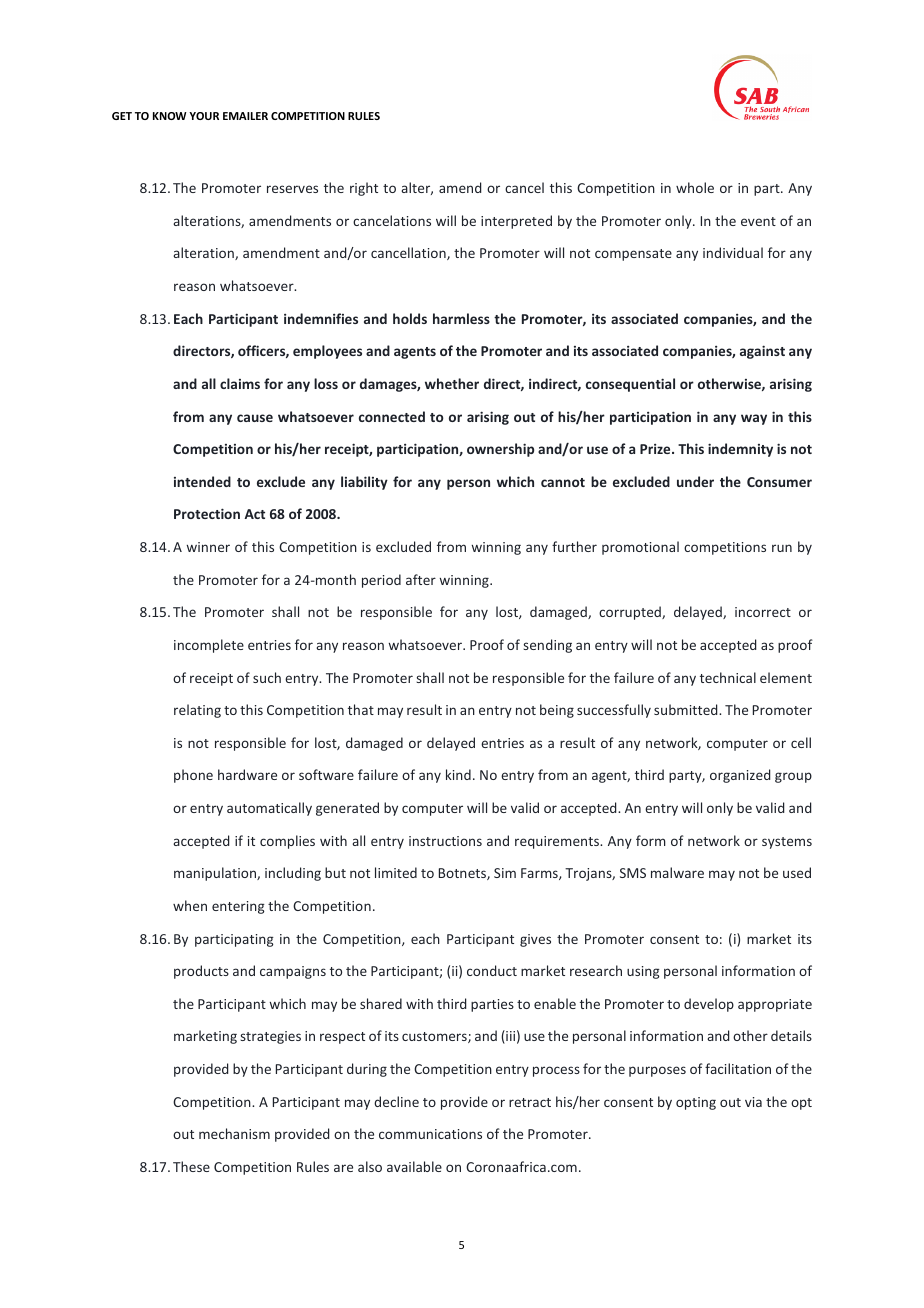  Describe the element at coordinates (421, 579) in the document. I see `after` at that location.
